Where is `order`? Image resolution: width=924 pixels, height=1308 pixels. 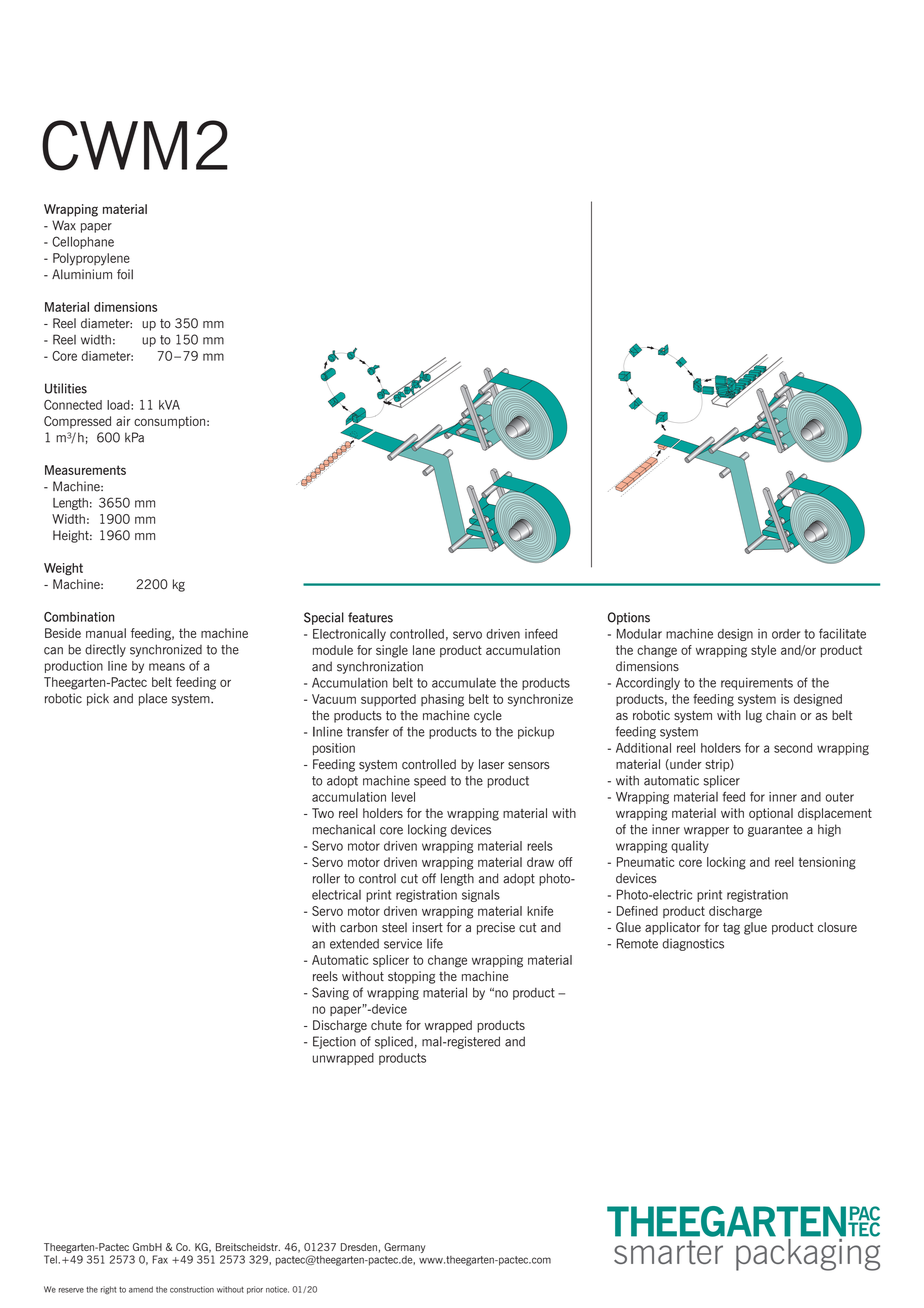
order is located at coordinates (786, 634).
